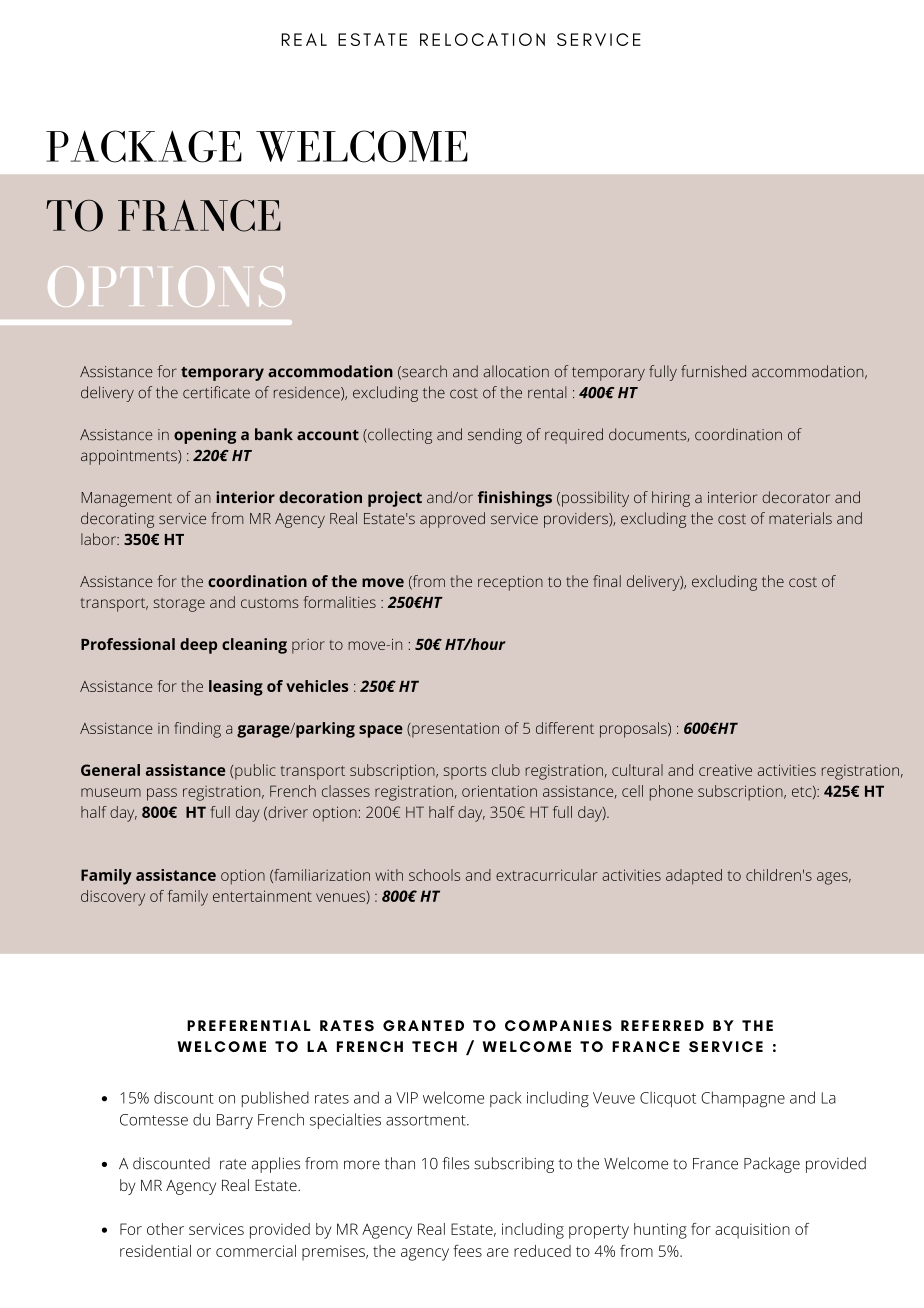  What do you see at coordinates (499, 791) in the image?
I see `orientation` at bounding box center [499, 791].
